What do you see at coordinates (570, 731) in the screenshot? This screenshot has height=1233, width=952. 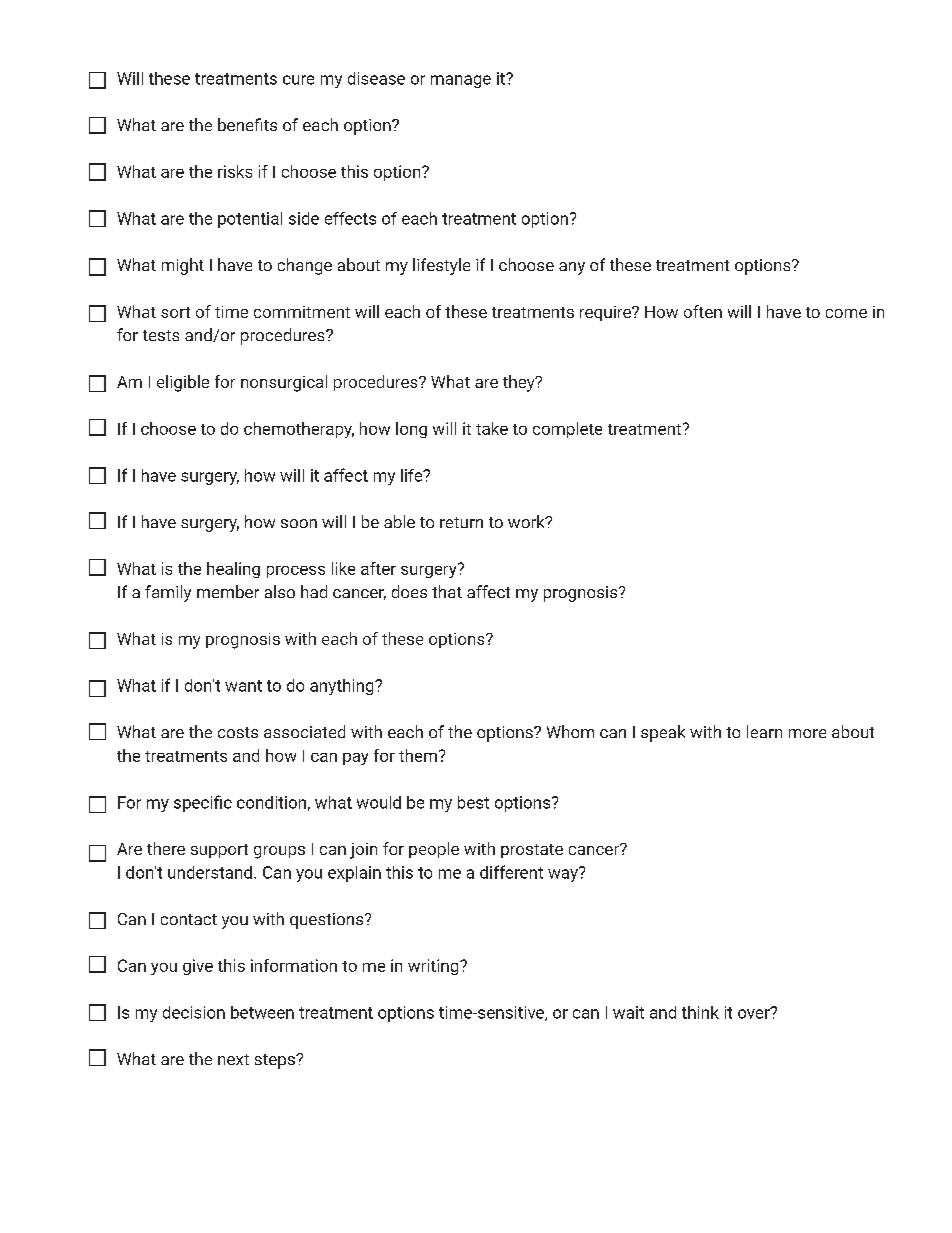 I see `Whom` at bounding box center [570, 731].
